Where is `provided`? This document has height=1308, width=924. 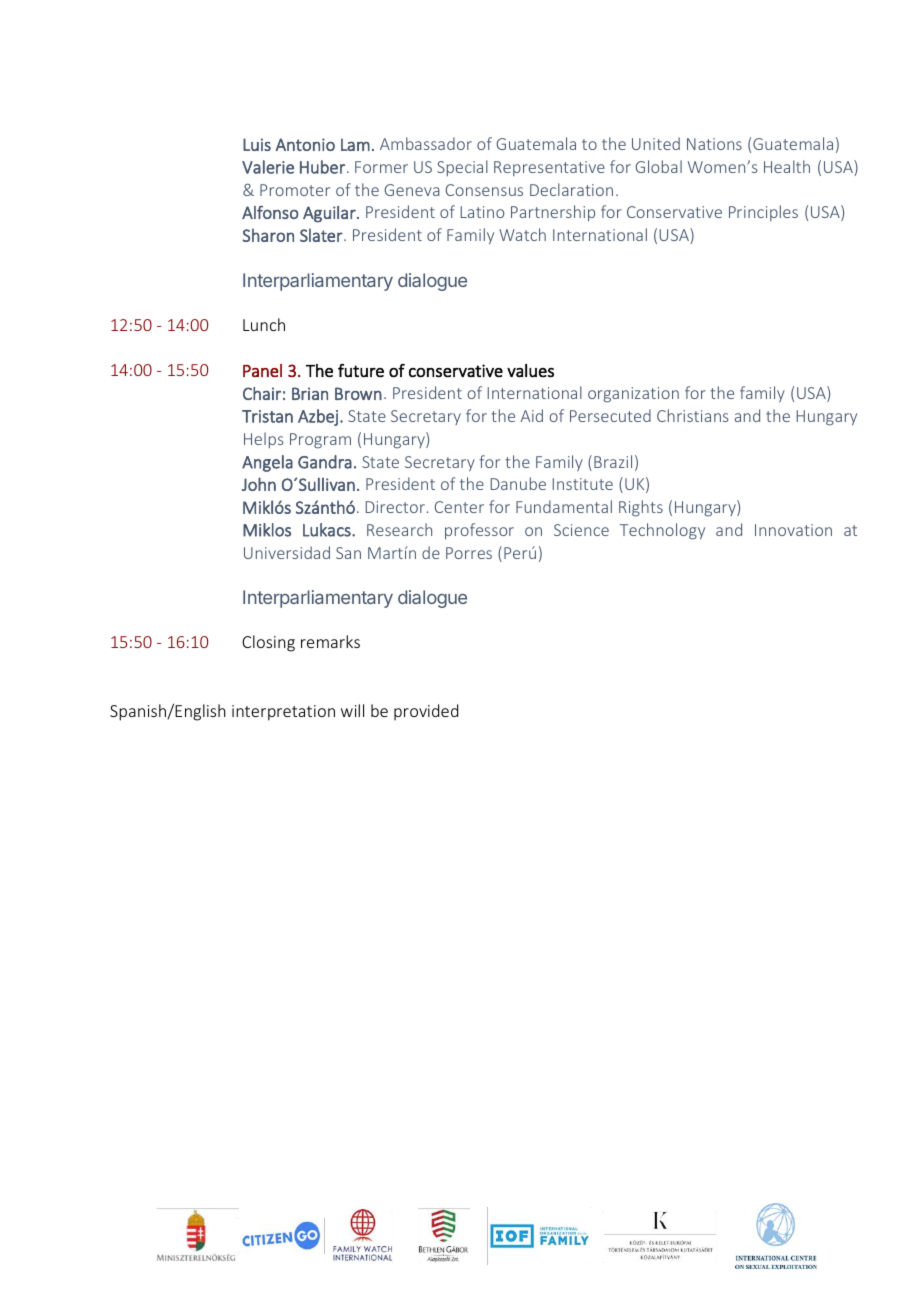 provided is located at coordinates (426, 712).
